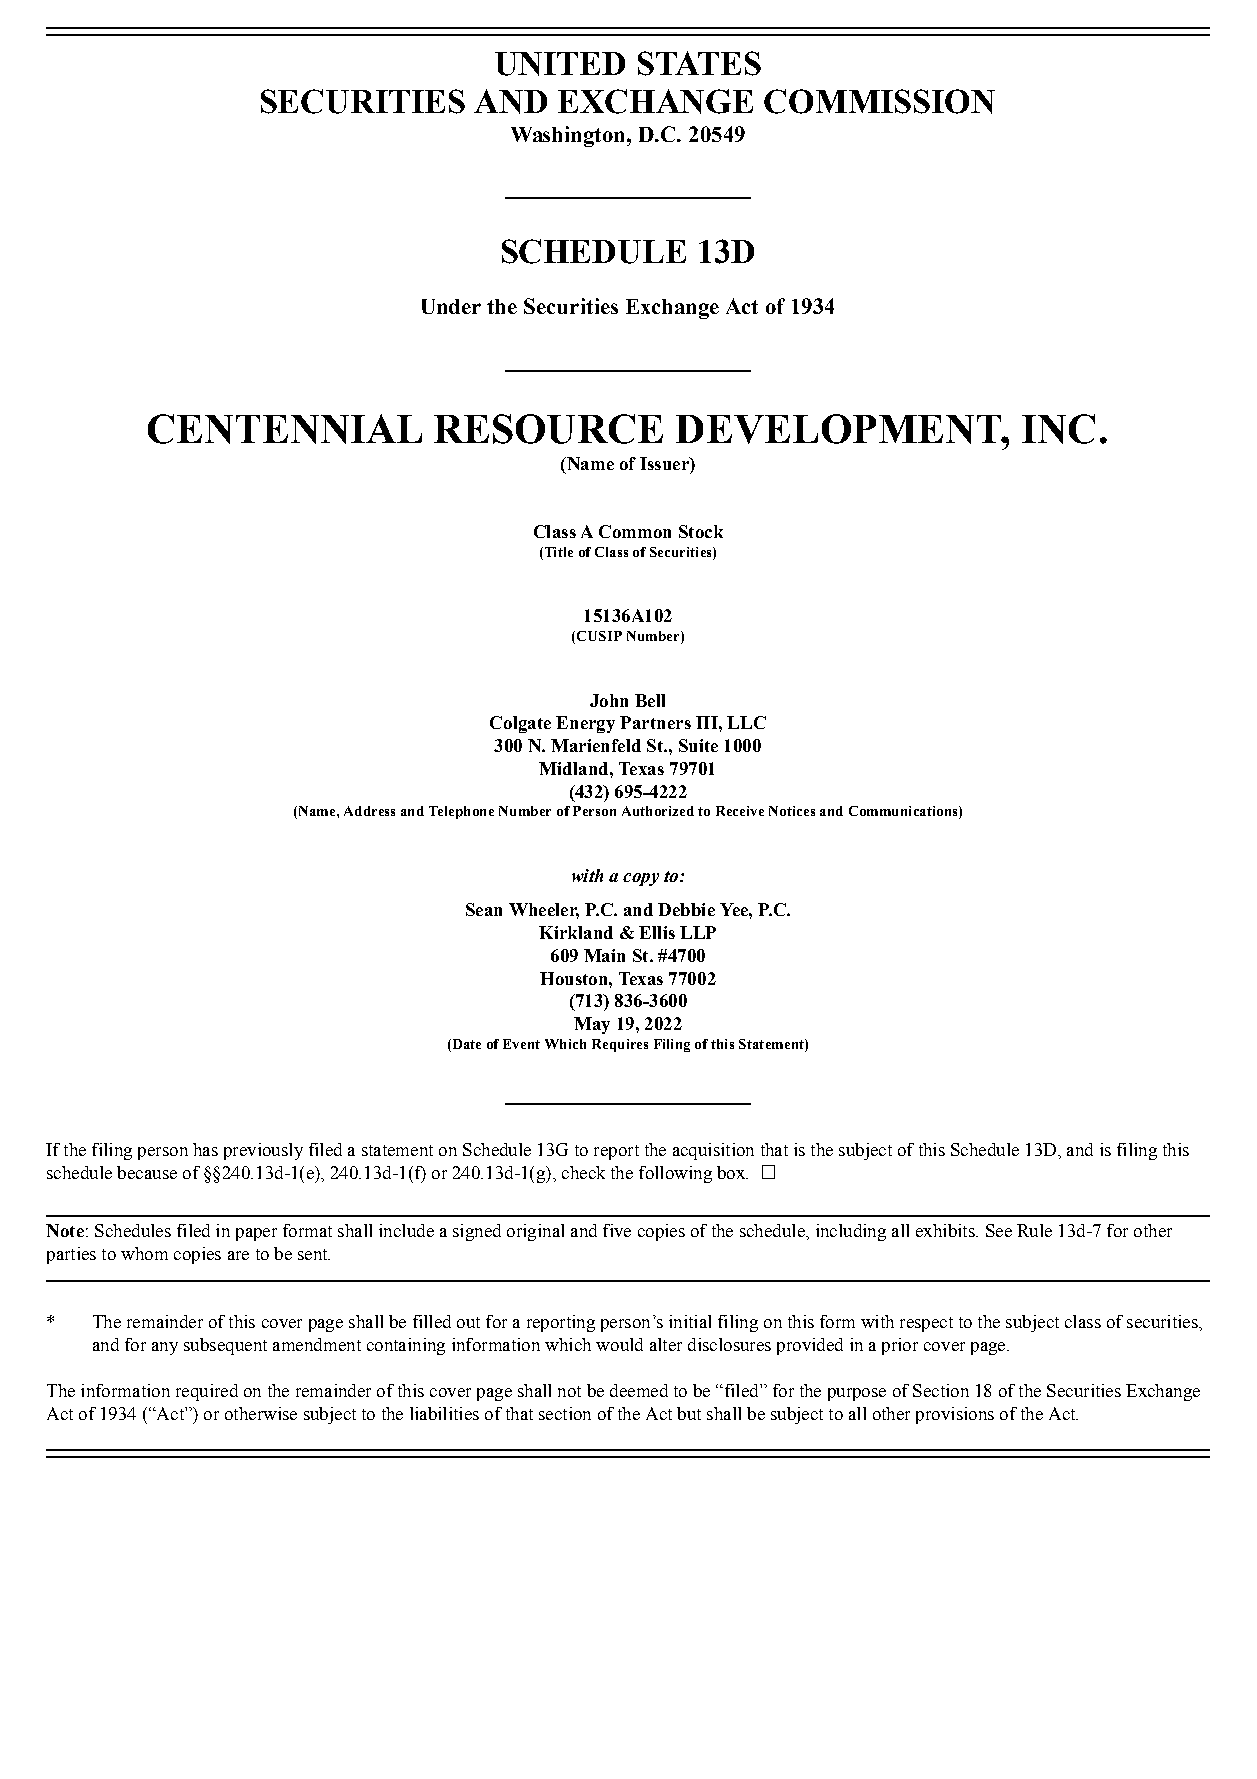 This screenshot has height=1779, width=1257. Describe the element at coordinates (520, 724) in the screenshot. I see `Colgate` at that location.
